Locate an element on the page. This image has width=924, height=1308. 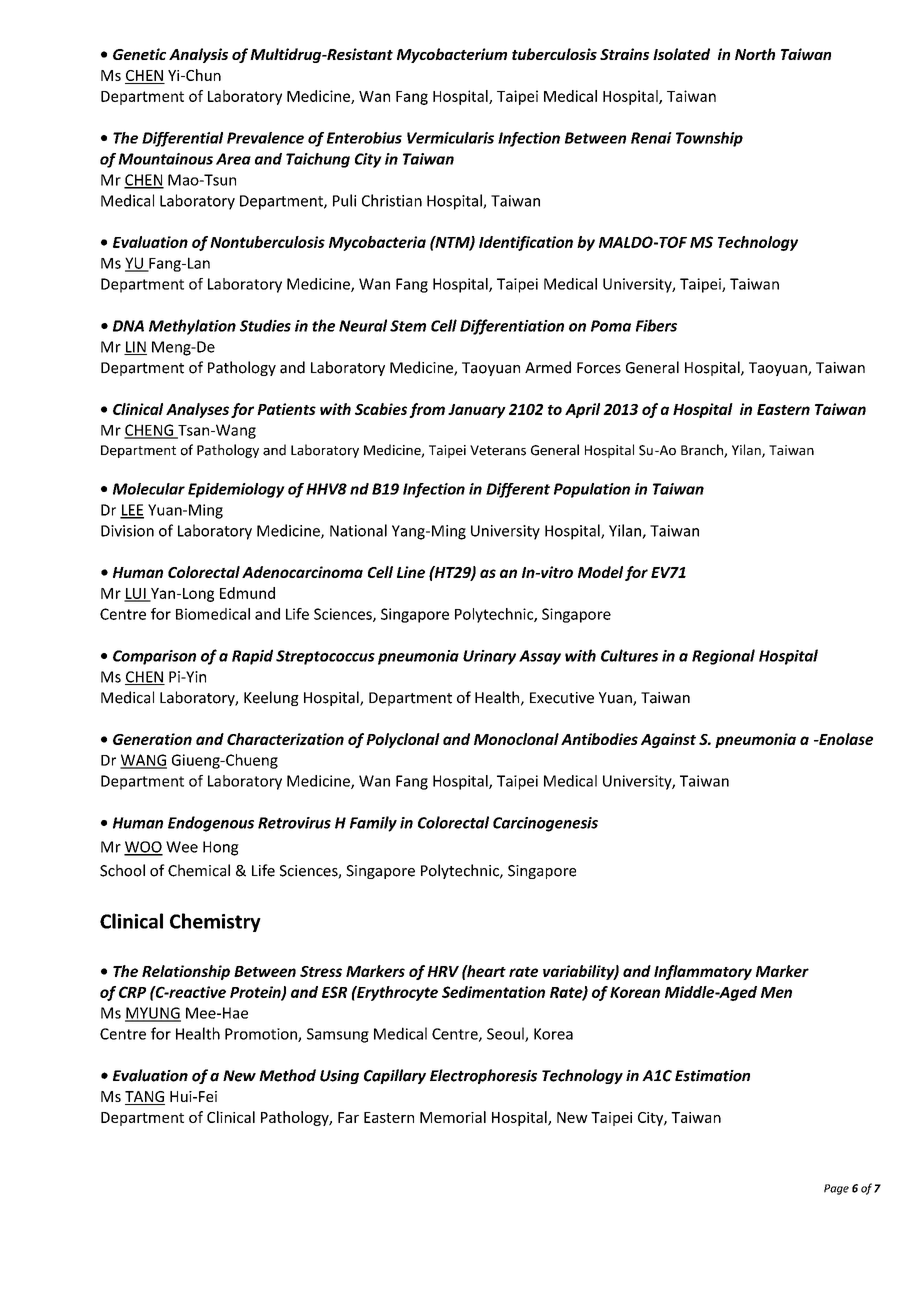
Against is located at coordinates (668, 740).
